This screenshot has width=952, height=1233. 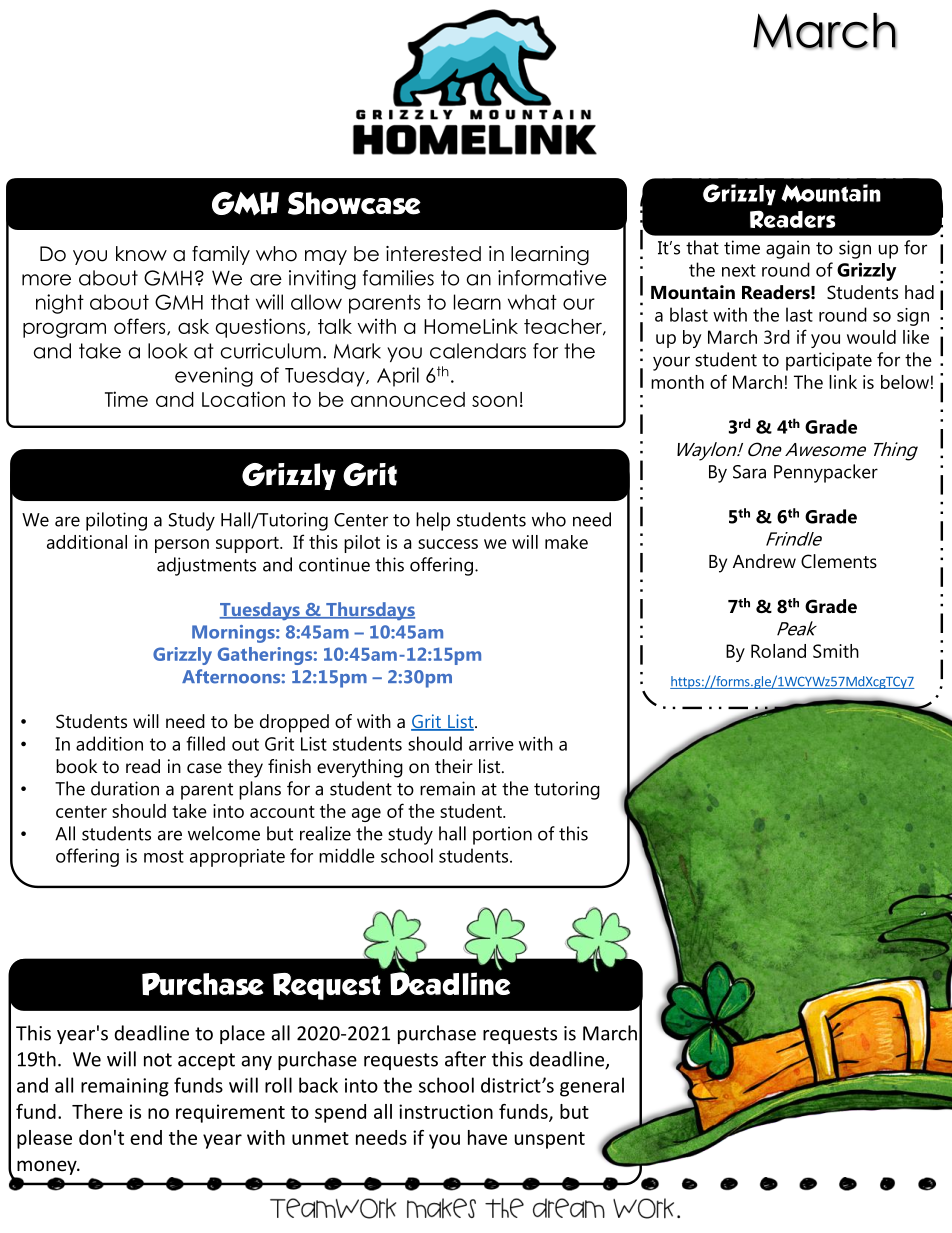 What do you see at coordinates (97, 1111) in the screenshot?
I see `There` at bounding box center [97, 1111].
